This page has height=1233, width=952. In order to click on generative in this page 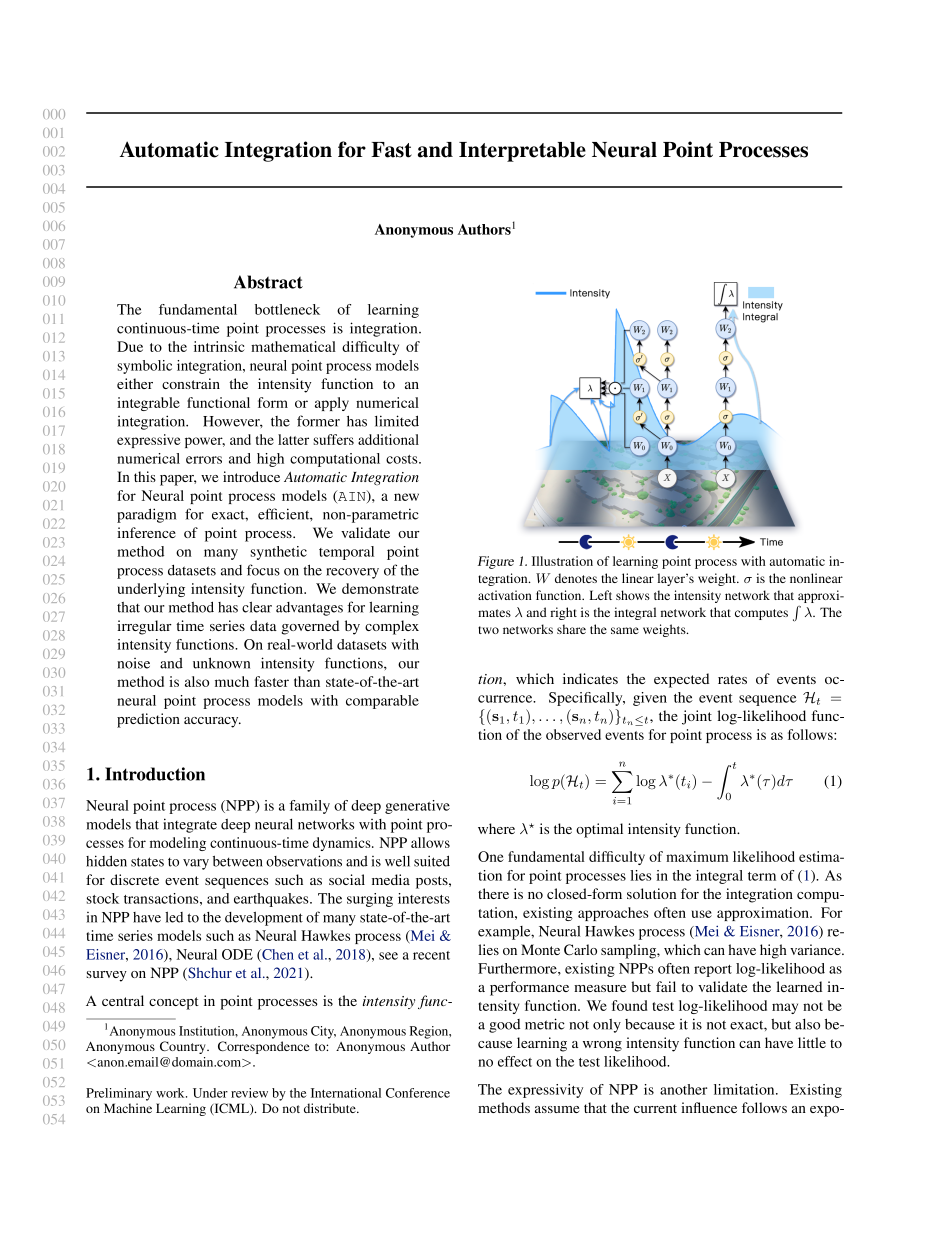, I will do `click(417, 807)`.
